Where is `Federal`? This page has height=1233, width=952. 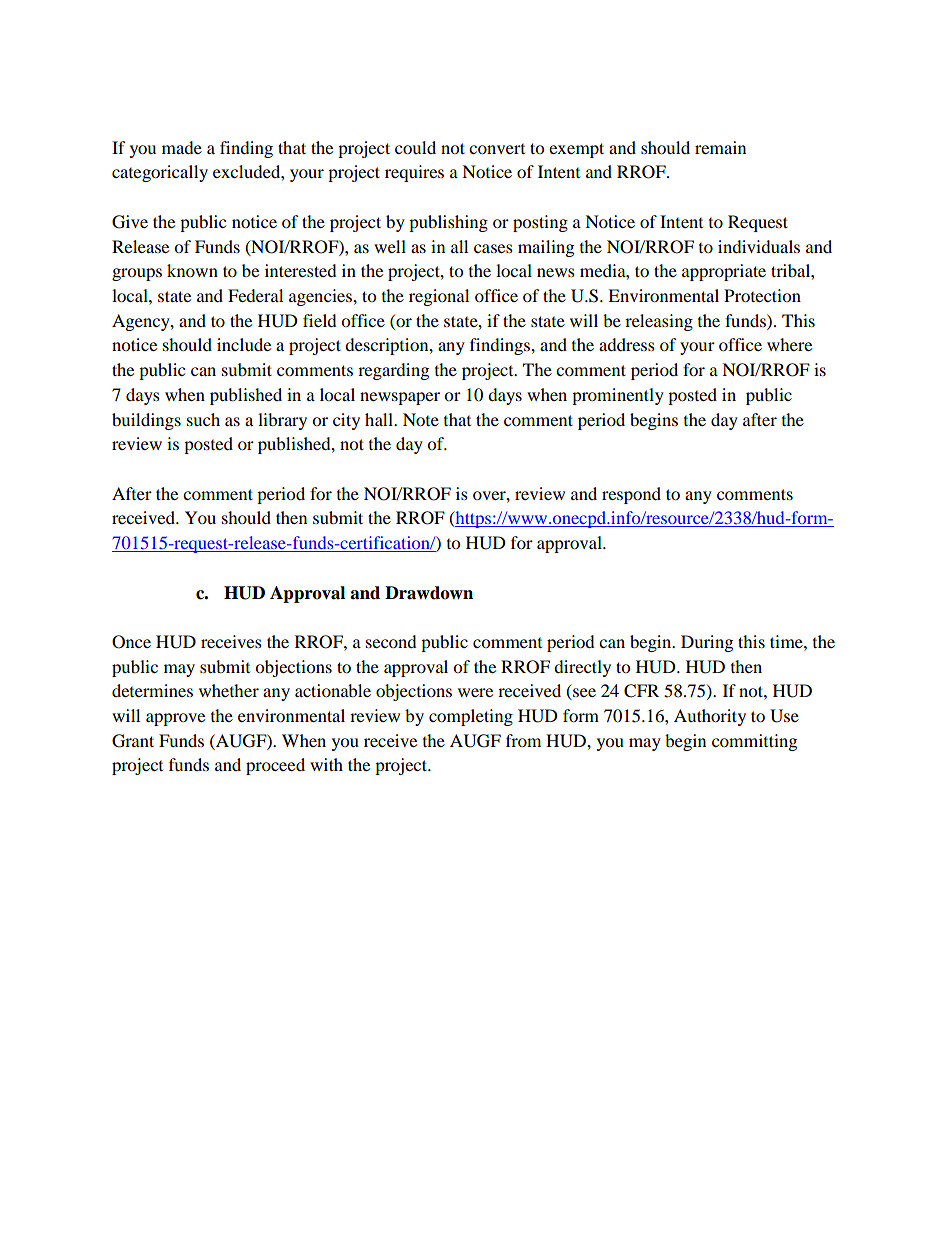
Federal is located at coordinates (255, 295).
